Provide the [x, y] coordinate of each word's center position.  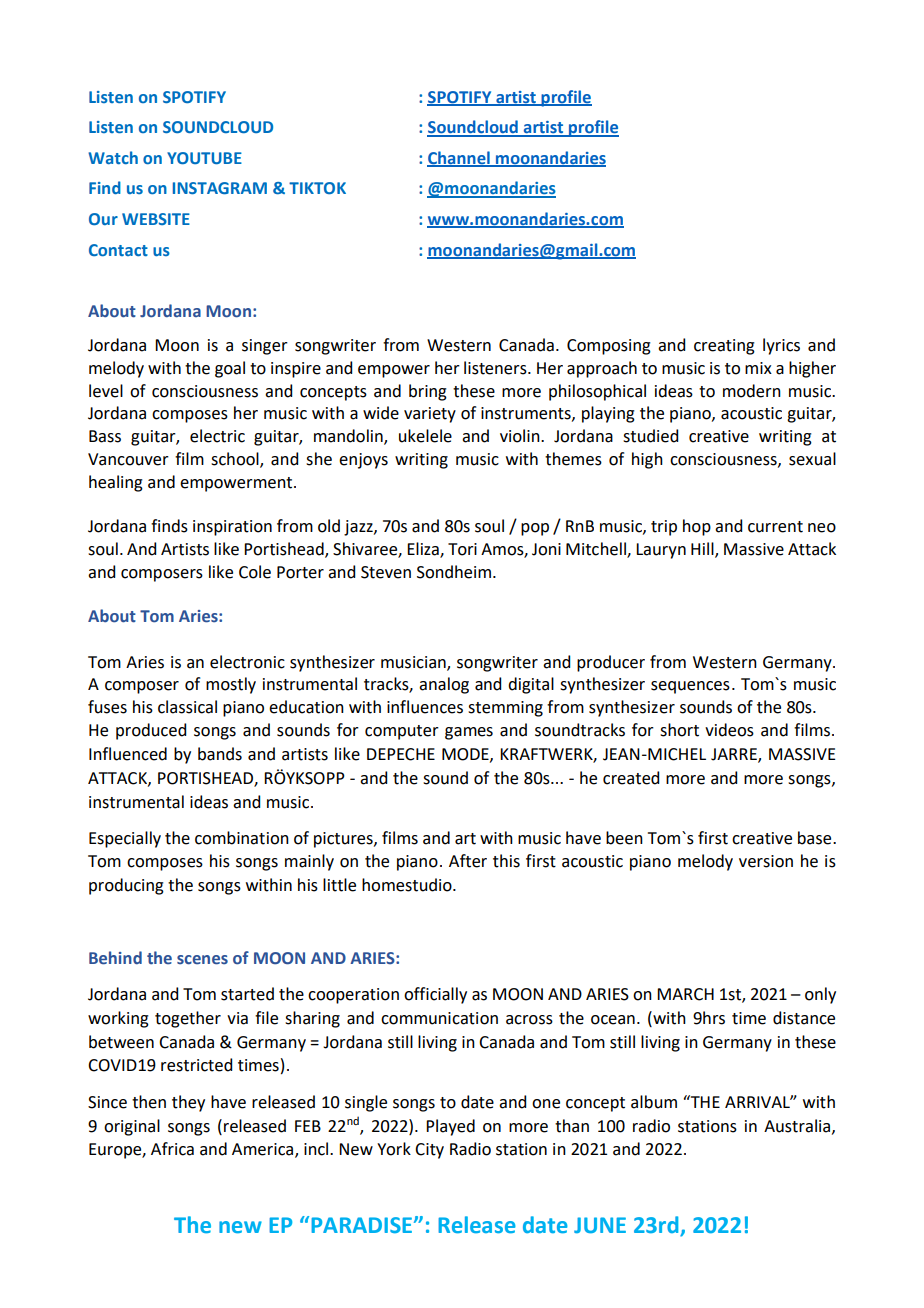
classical [187, 707]
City [429, 1151]
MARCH [685, 994]
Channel [459, 159]
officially [435, 995]
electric [217, 436]
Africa [172, 1149]
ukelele [425, 436]
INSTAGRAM [220, 188]
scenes [202, 960]
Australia [798, 1126]
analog [444, 685]
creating [724, 347]
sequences [690, 687]
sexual [812, 459]
